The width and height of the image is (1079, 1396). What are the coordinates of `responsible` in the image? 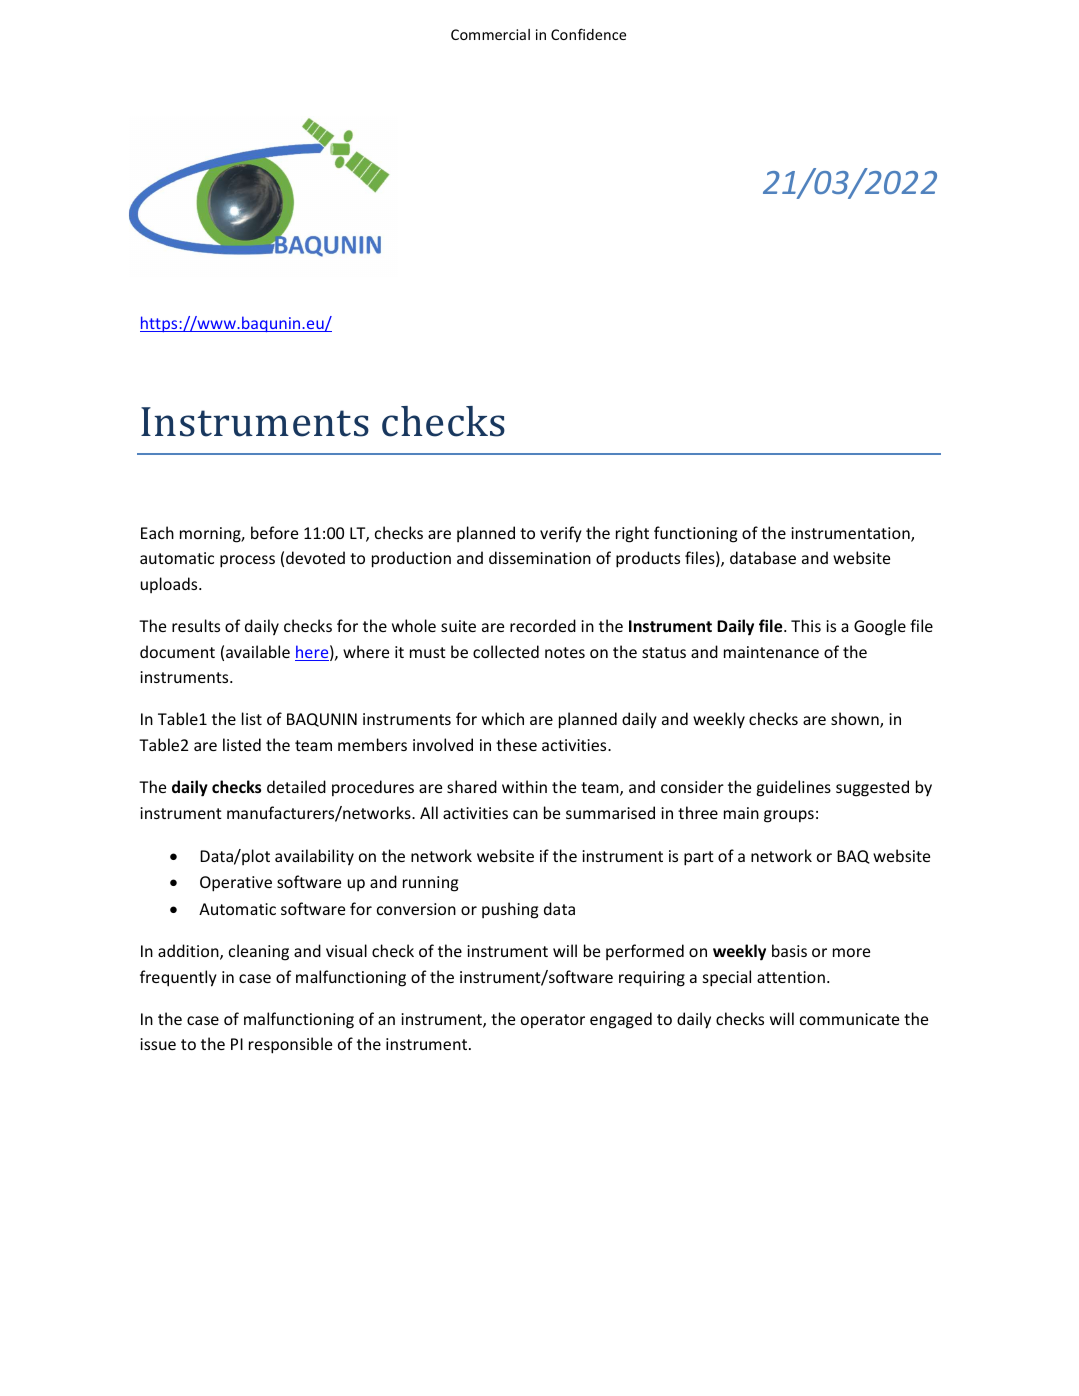 It's located at (290, 1045).
